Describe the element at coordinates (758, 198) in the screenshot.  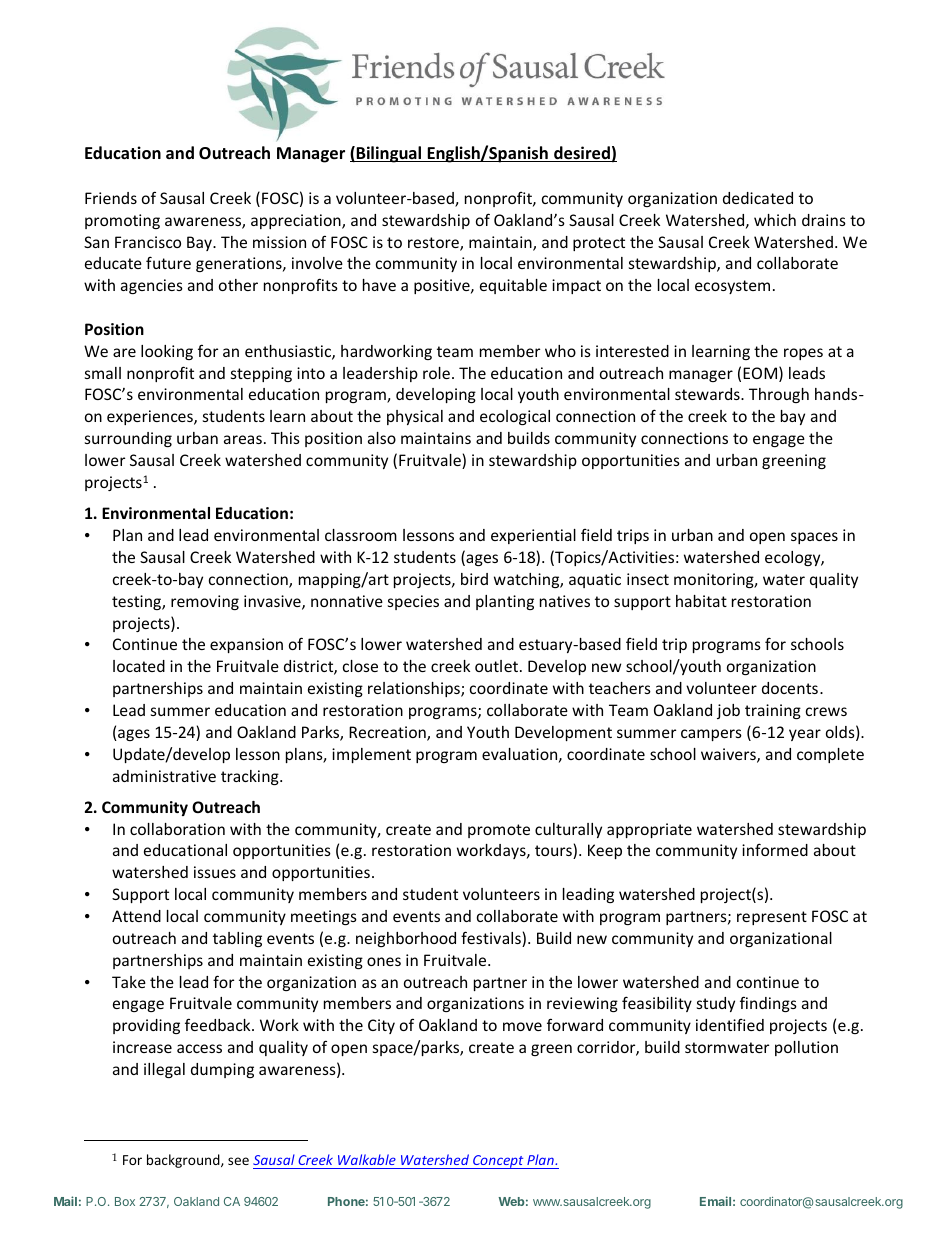
I see `dedicated` at that location.
